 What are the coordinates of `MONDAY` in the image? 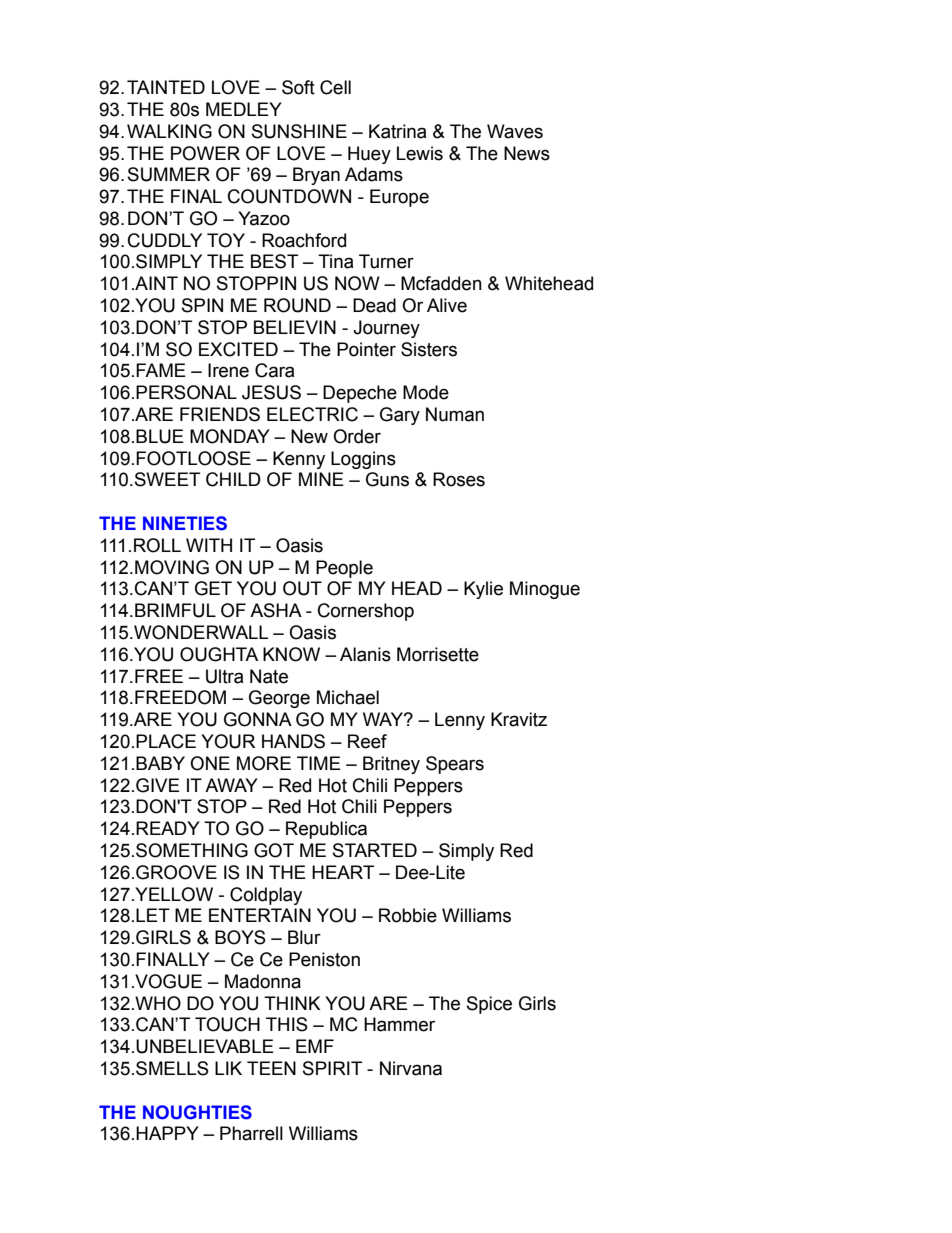 It's located at (230, 436).
